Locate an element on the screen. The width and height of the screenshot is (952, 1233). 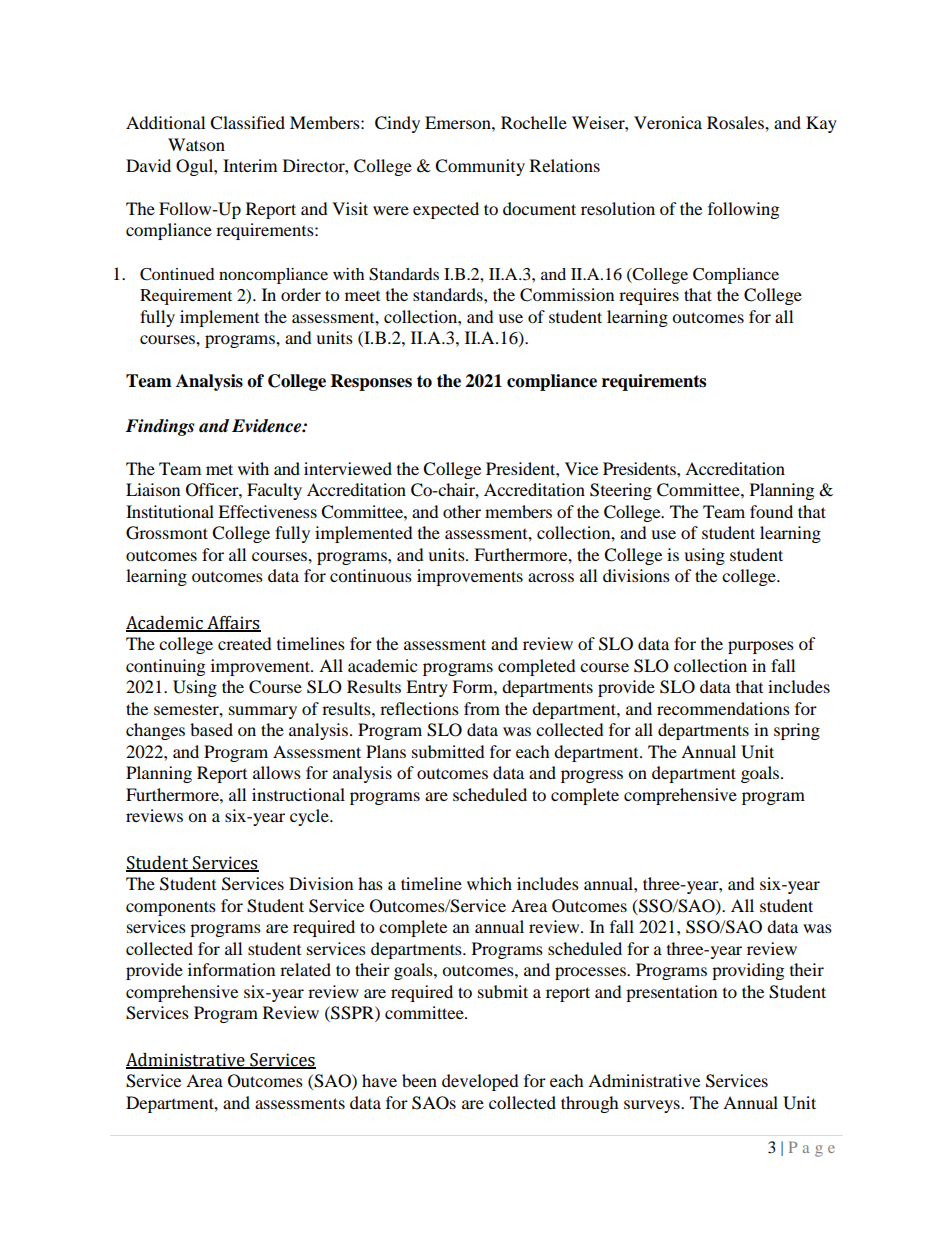
spring is located at coordinates (797, 731).
